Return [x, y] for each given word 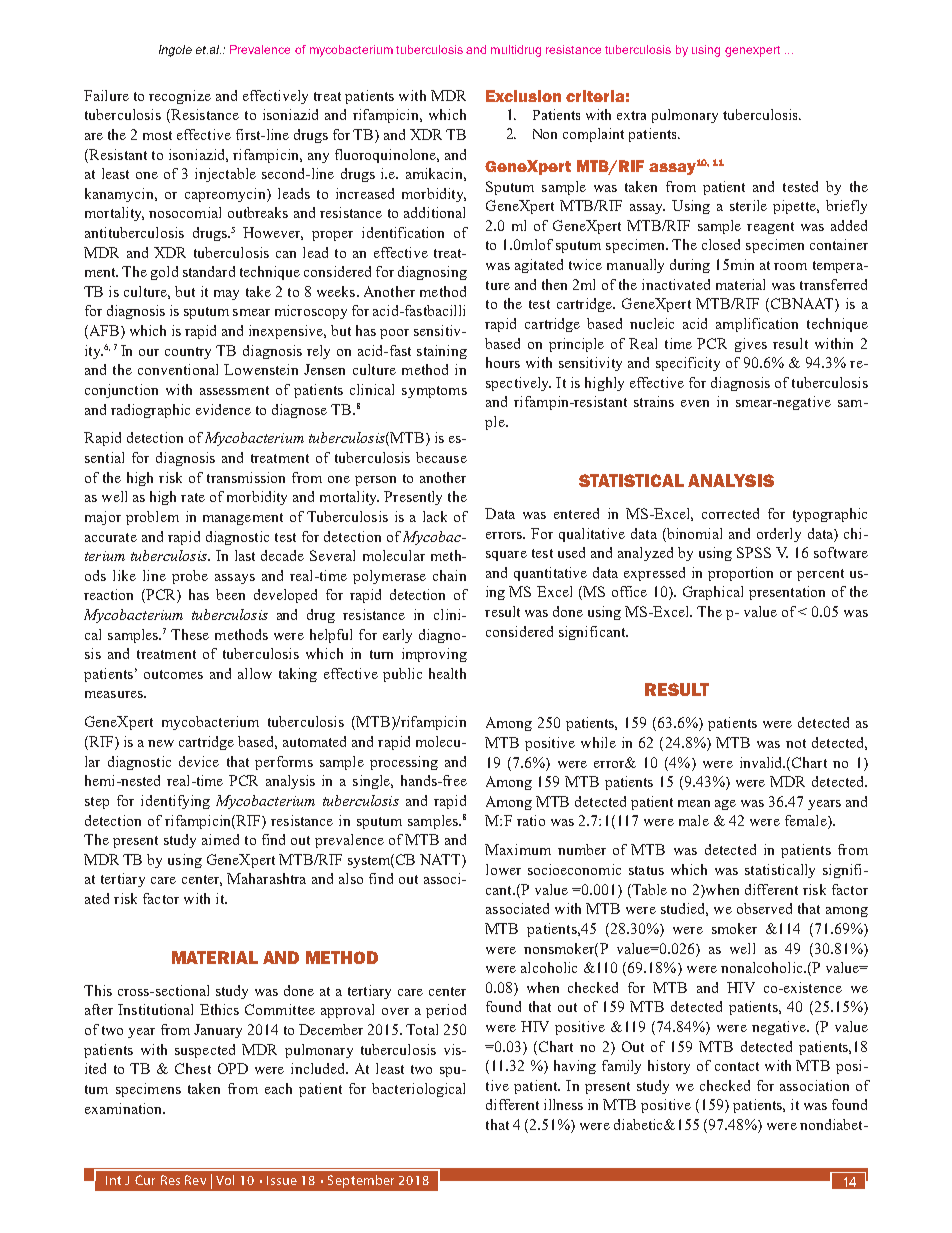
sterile [748, 205]
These [190, 634]
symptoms [434, 392]
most [157, 135]
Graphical [713, 593]
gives [751, 345]
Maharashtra [266, 878]
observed [764, 908]
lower [503, 869]
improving [434, 655]
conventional [178, 369]
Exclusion [523, 96]
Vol [225, 1180]
